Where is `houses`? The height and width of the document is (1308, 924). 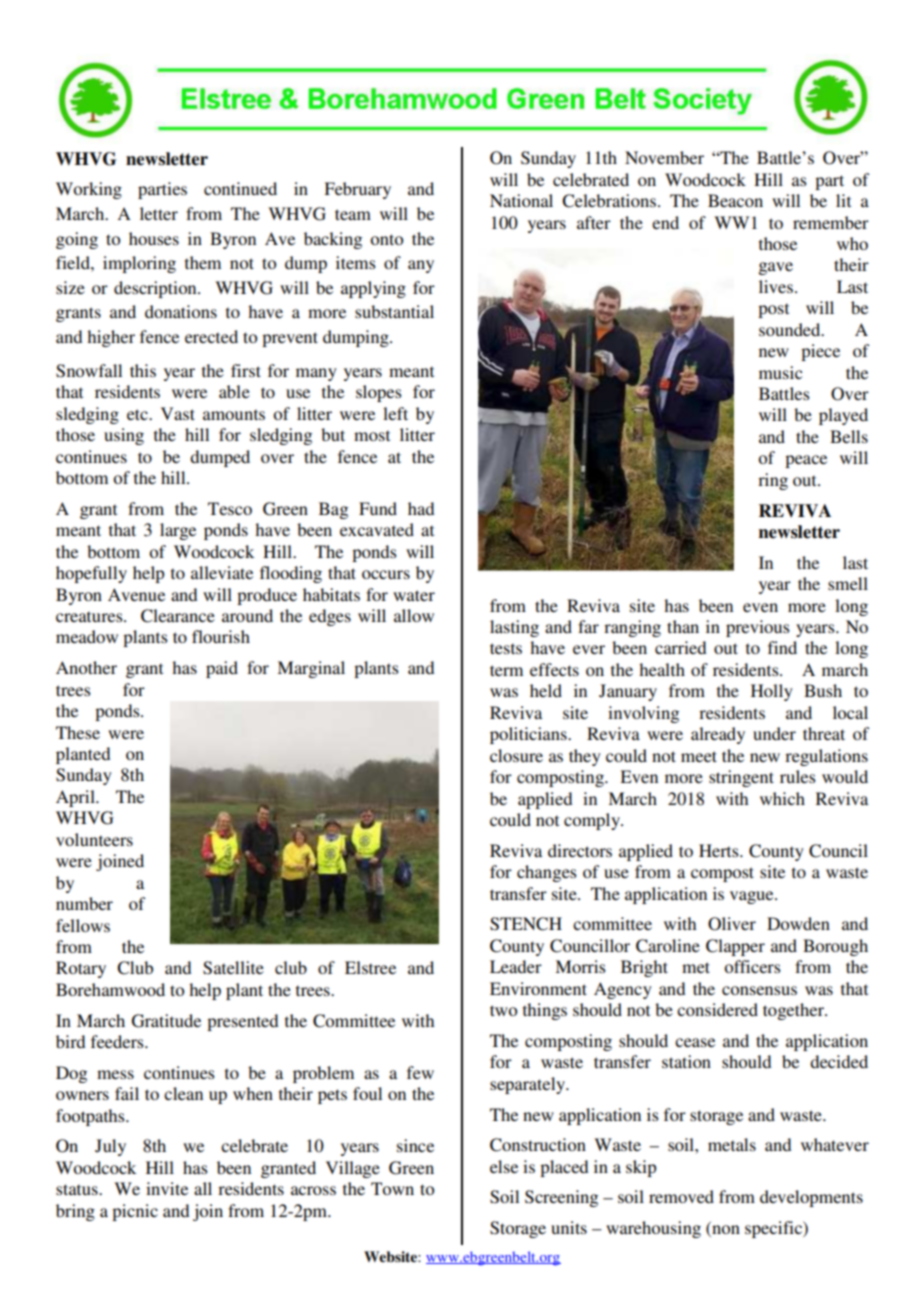 houses is located at coordinates (154, 238).
